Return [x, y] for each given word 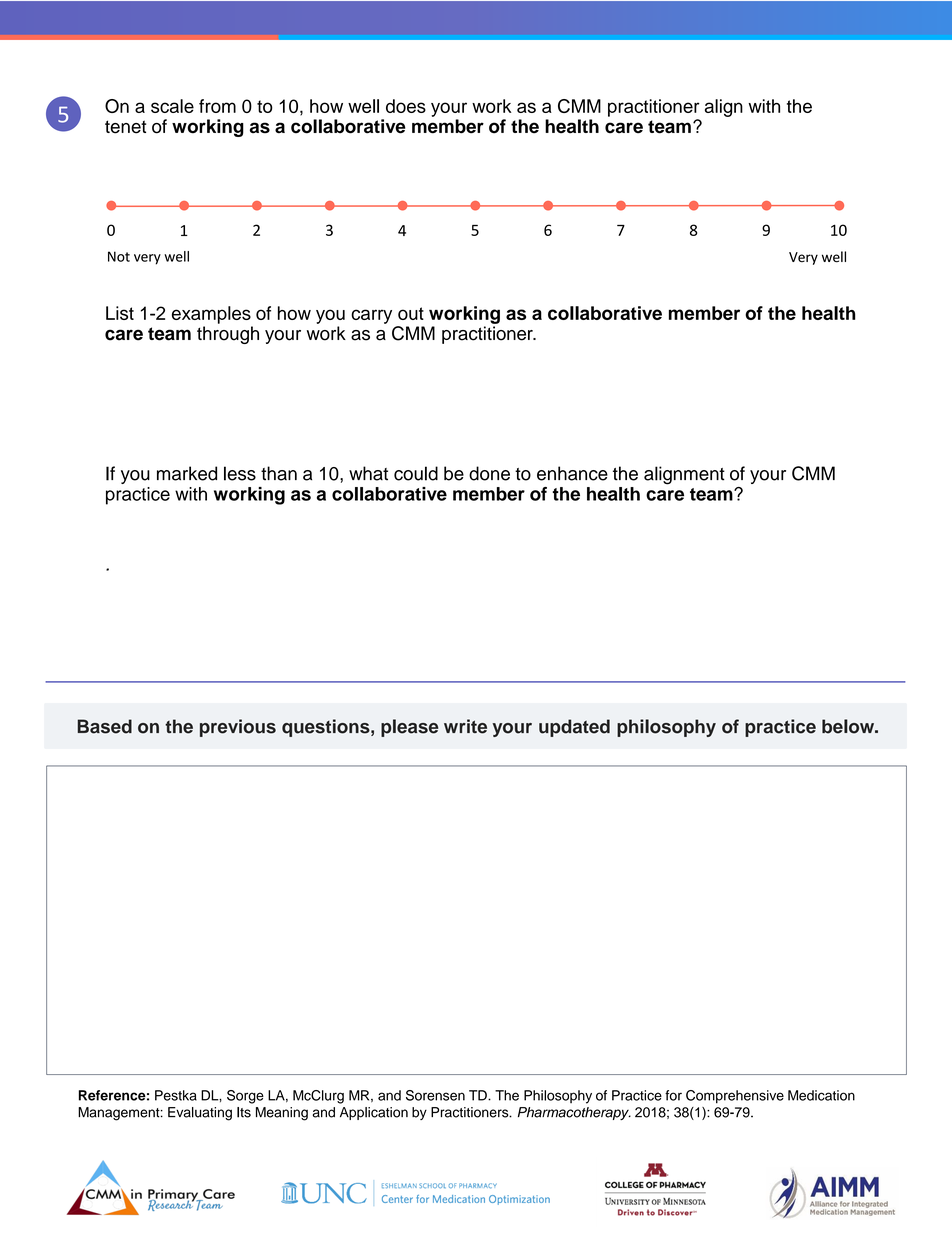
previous [238, 728]
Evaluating [200, 1114]
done [489, 473]
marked [187, 473]
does [406, 106]
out [411, 313]
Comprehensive [735, 1097]
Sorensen [435, 1095]
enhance [572, 473]
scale [172, 106]
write [465, 726]
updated [574, 728]
